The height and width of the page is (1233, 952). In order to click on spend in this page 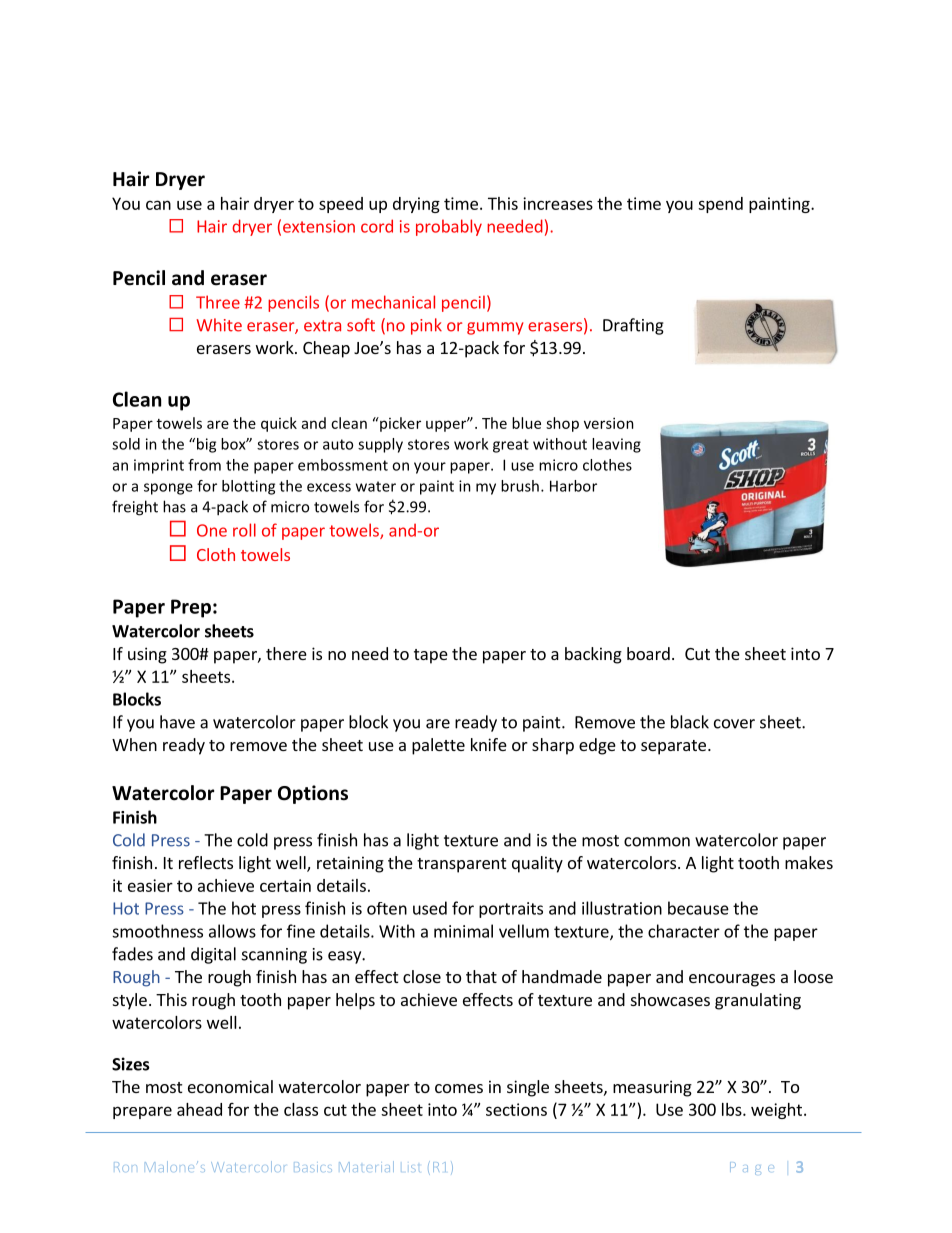, I will do `click(720, 205)`.
